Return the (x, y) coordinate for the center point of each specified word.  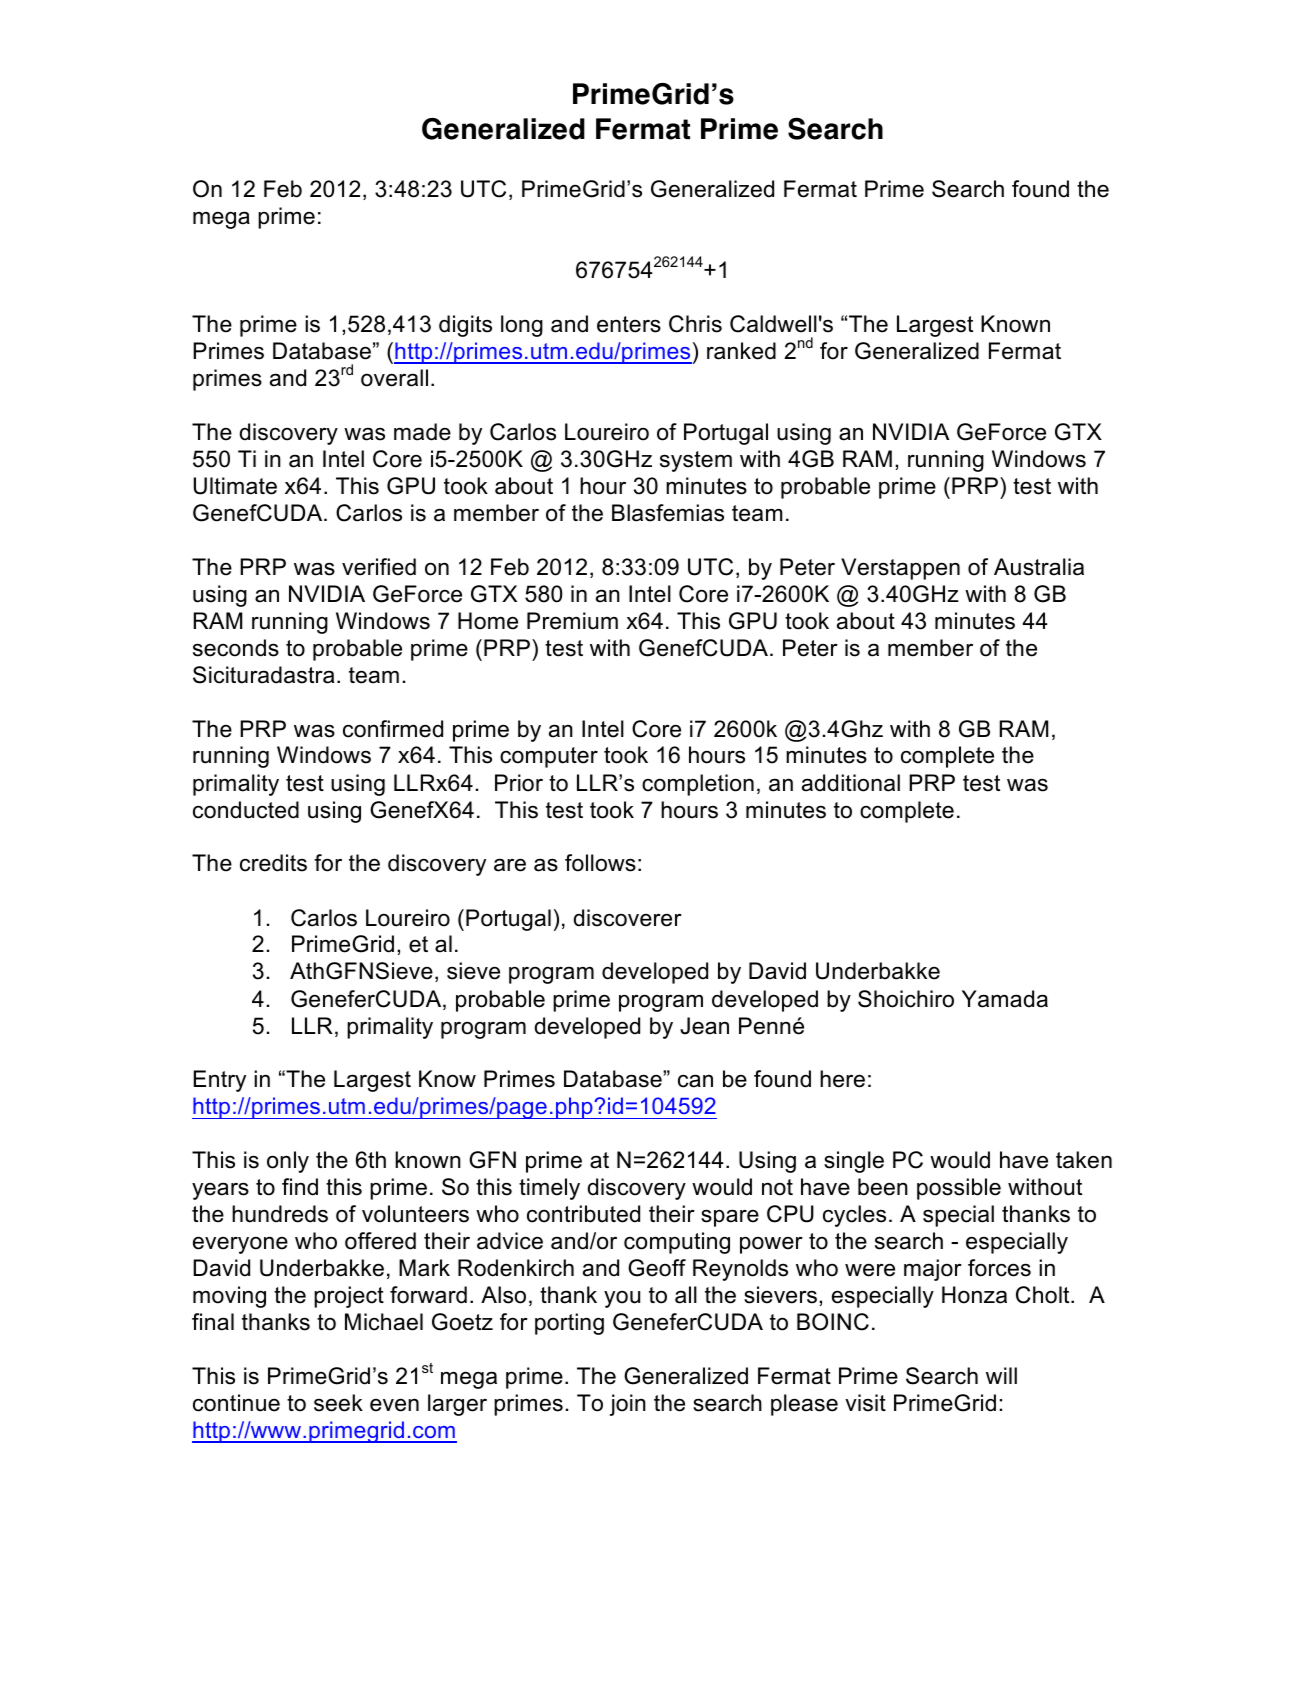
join (628, 1405)
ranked (741, 351)
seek (338, 1403)
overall (394, 378)
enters (629, 324)
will (1001, 1375)
